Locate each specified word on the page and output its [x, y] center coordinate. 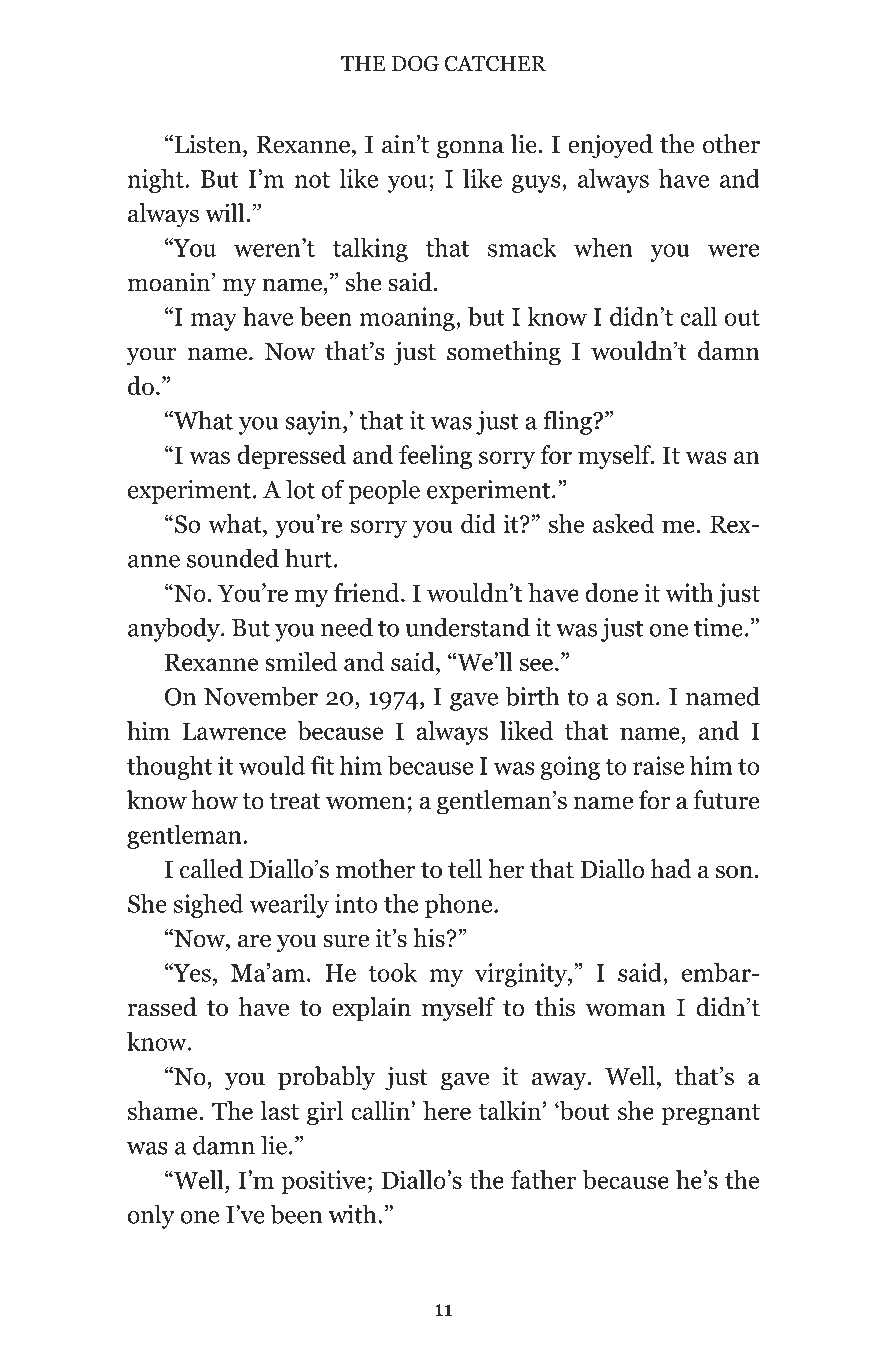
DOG [415, 63]
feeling [435, 457]
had [671, 869]
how [215, 800]
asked [623, 523]
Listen [209, 144]
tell [465, 869]
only [151, 1216]
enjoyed [610, 146]
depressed [291, 457]
